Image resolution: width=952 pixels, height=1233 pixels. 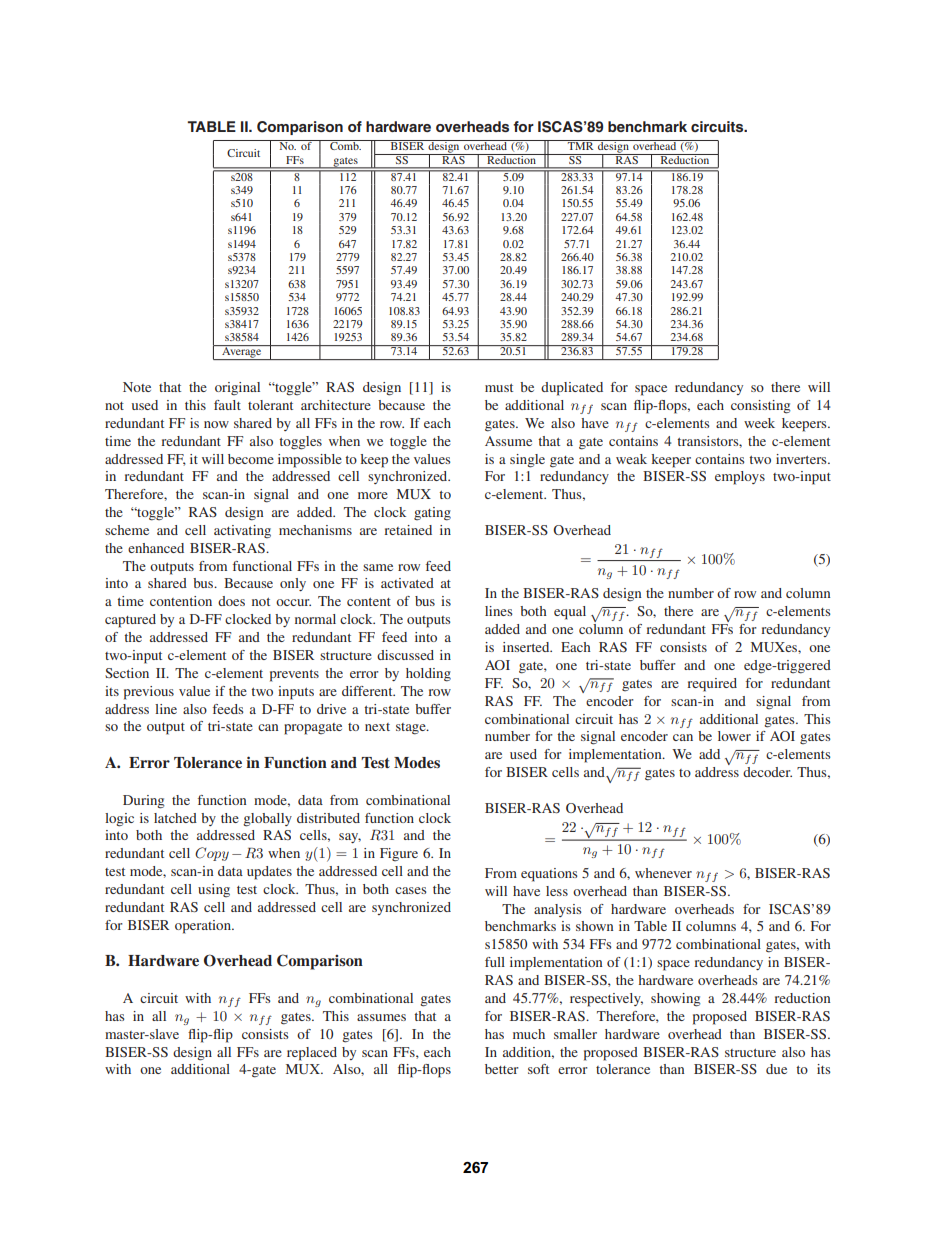 What do you see at coordinates (712, 685) in the image?
I see `required` at bounding box center [712, 685].
